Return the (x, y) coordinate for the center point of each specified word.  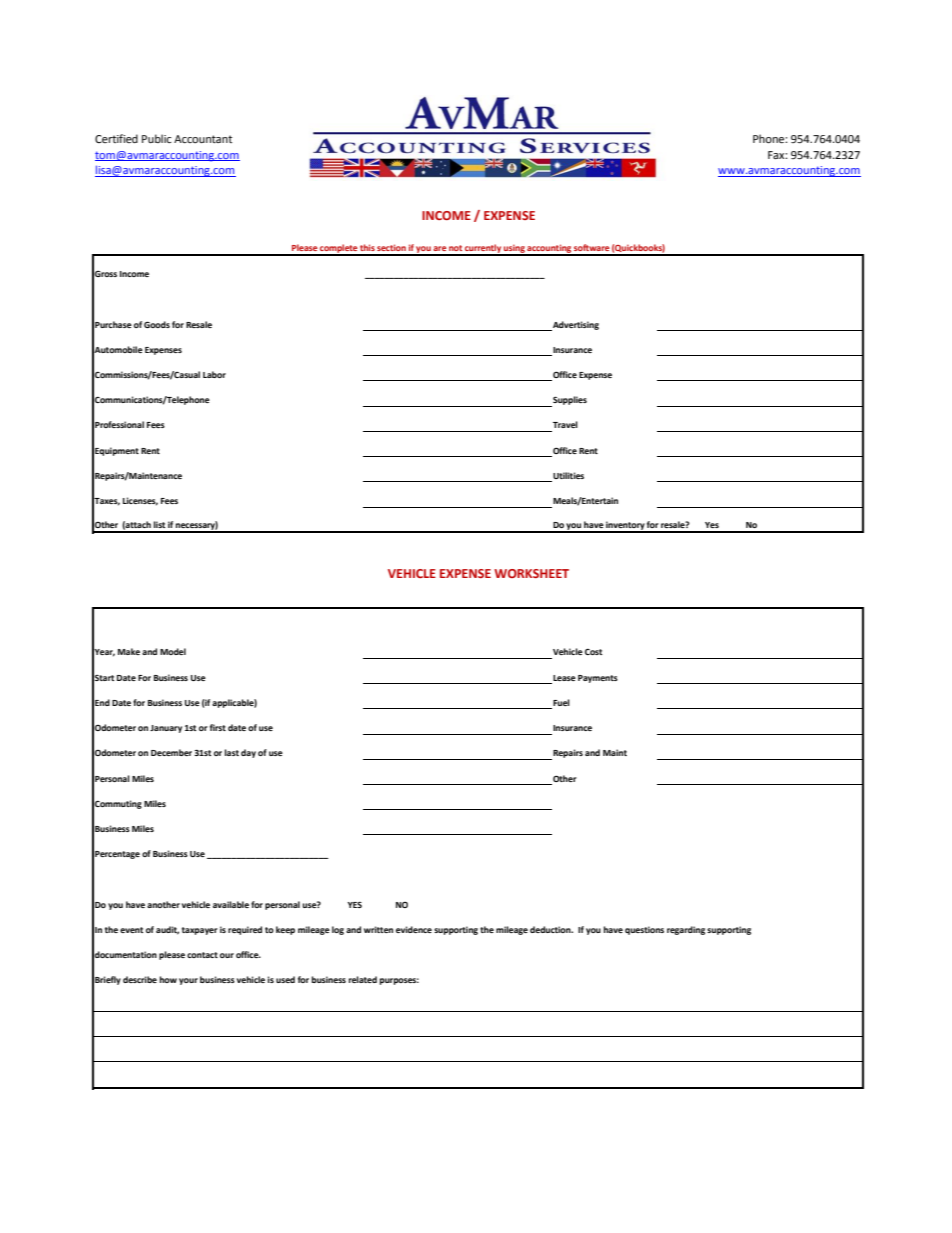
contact (202, 955)
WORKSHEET (531, 573)
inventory (625, 527)
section (391, 247)
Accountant (203, 139)
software (591, 247)
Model (173, 651)
